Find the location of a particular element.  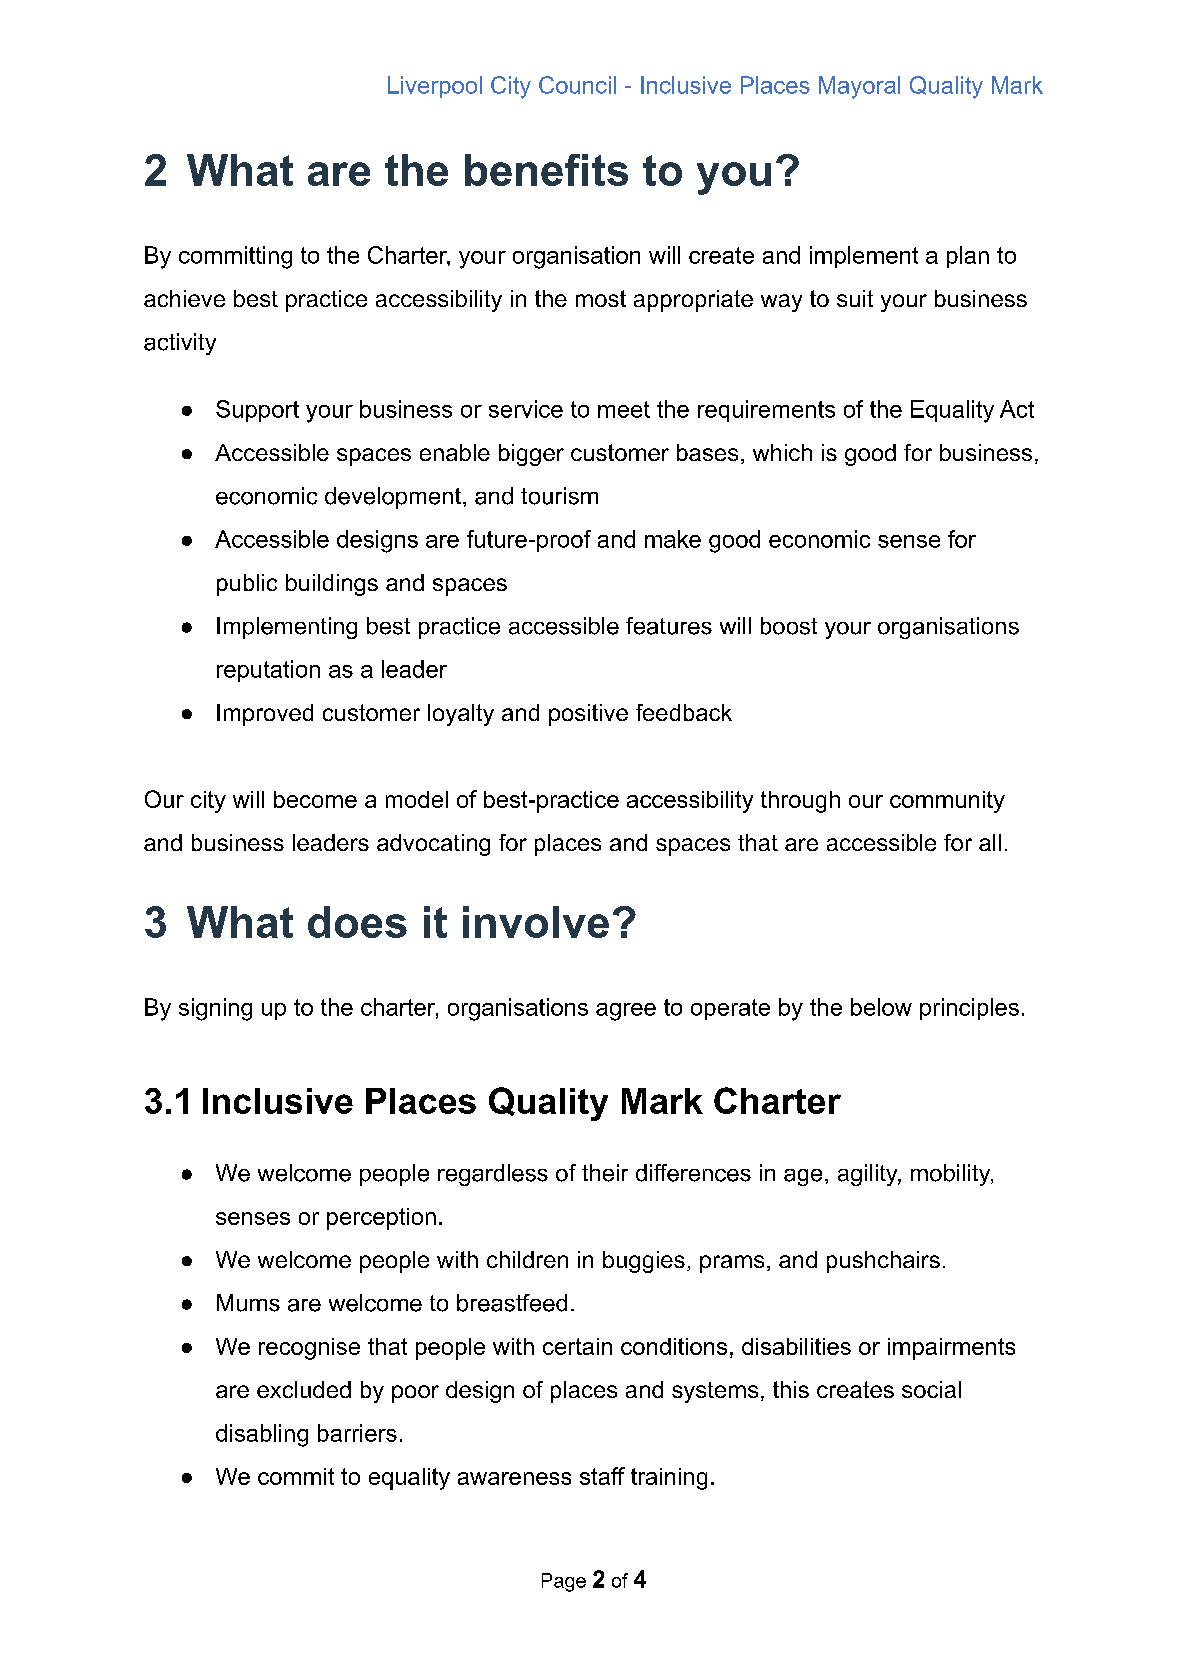

disabling is located at coordinates (262, 1435).
